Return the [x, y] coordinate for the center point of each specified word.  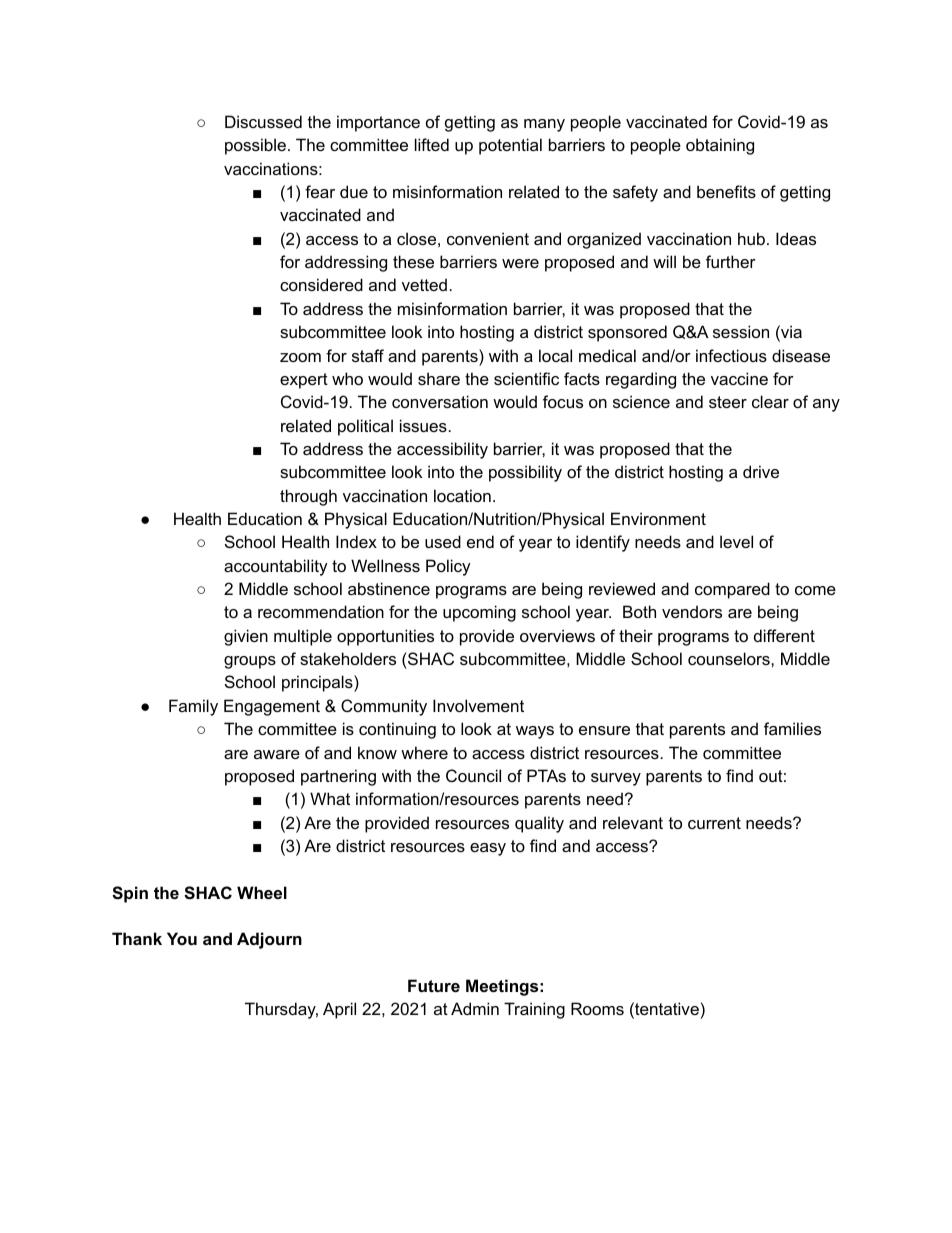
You [182, 938]
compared [732, 590]
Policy [448, 567]
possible [257, 146]
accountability [276, 567]
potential [510, 146]
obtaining [720, 146]
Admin [475, 1008]
